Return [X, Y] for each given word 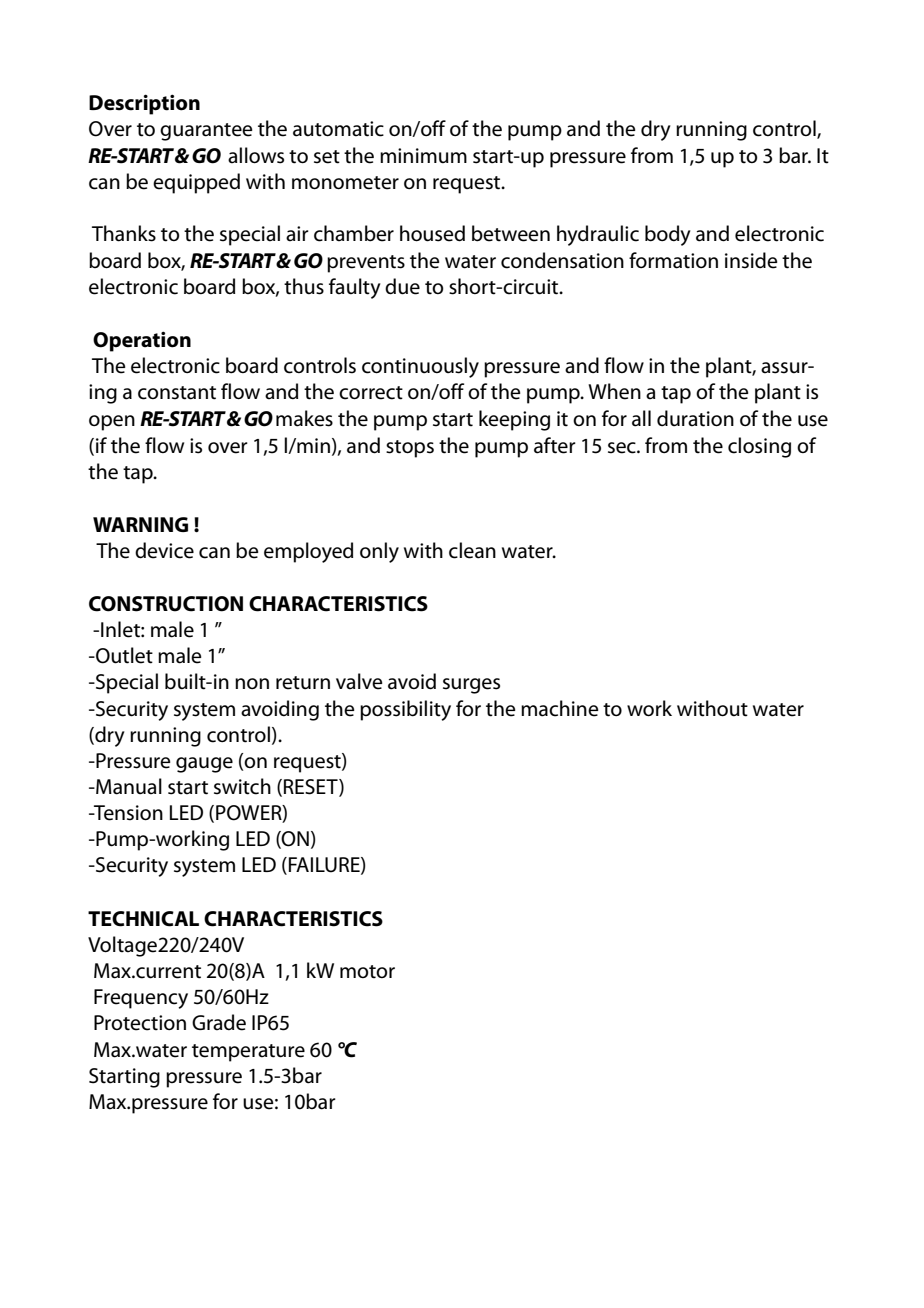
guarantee [206, 132]
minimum [423, 155]
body [668, 235]
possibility [405, 710]
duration [695, 418]
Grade [219, 1022]
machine [560, 708]
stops [410, 449]
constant [177, 393]
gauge [204, 765]
